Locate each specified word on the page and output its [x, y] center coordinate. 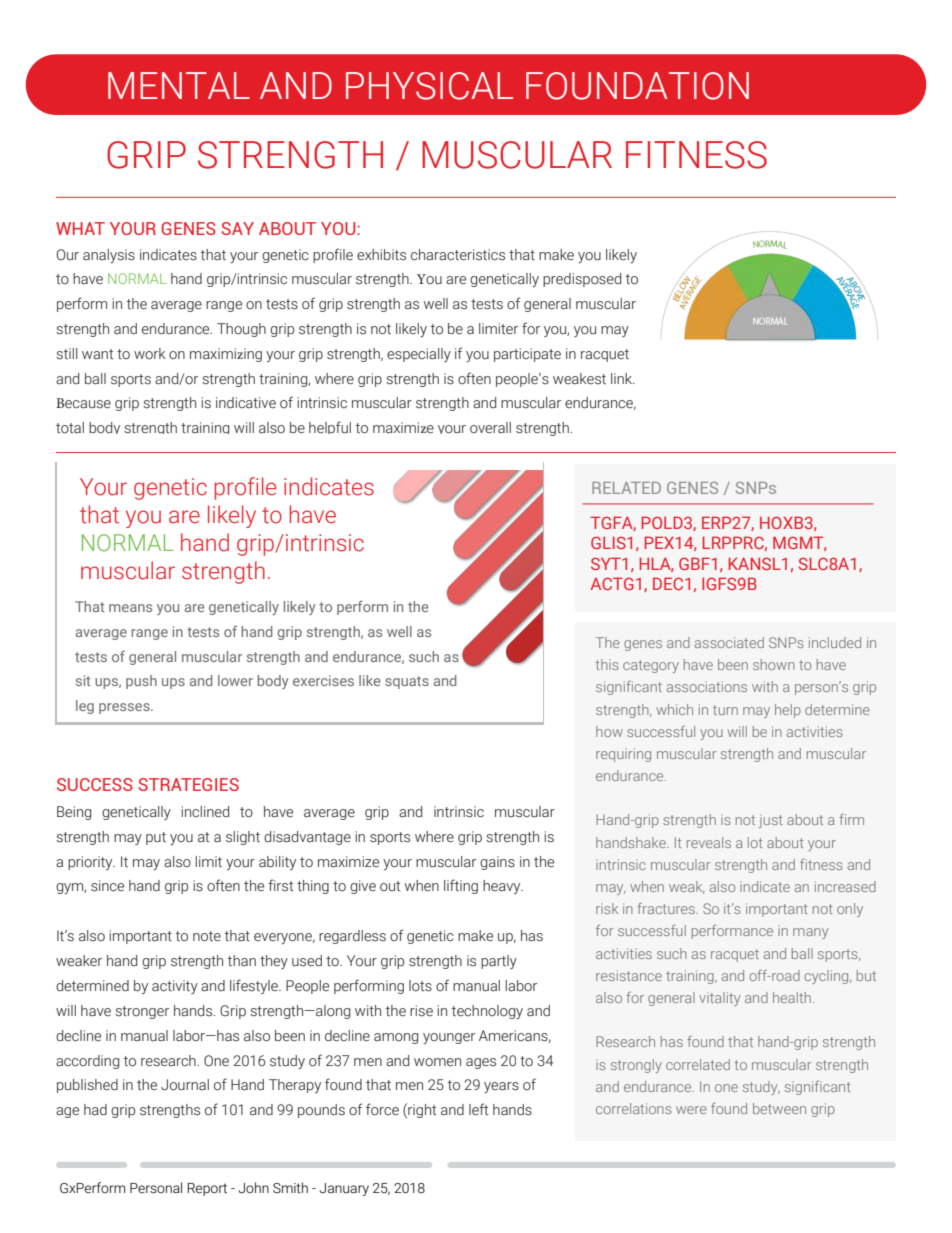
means [130, 608]
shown [774, 664]
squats [407, 682]
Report [207, 1189]
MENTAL [179, 85]
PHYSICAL [429, 86]
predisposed [582, 280]
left [478, 1109]
